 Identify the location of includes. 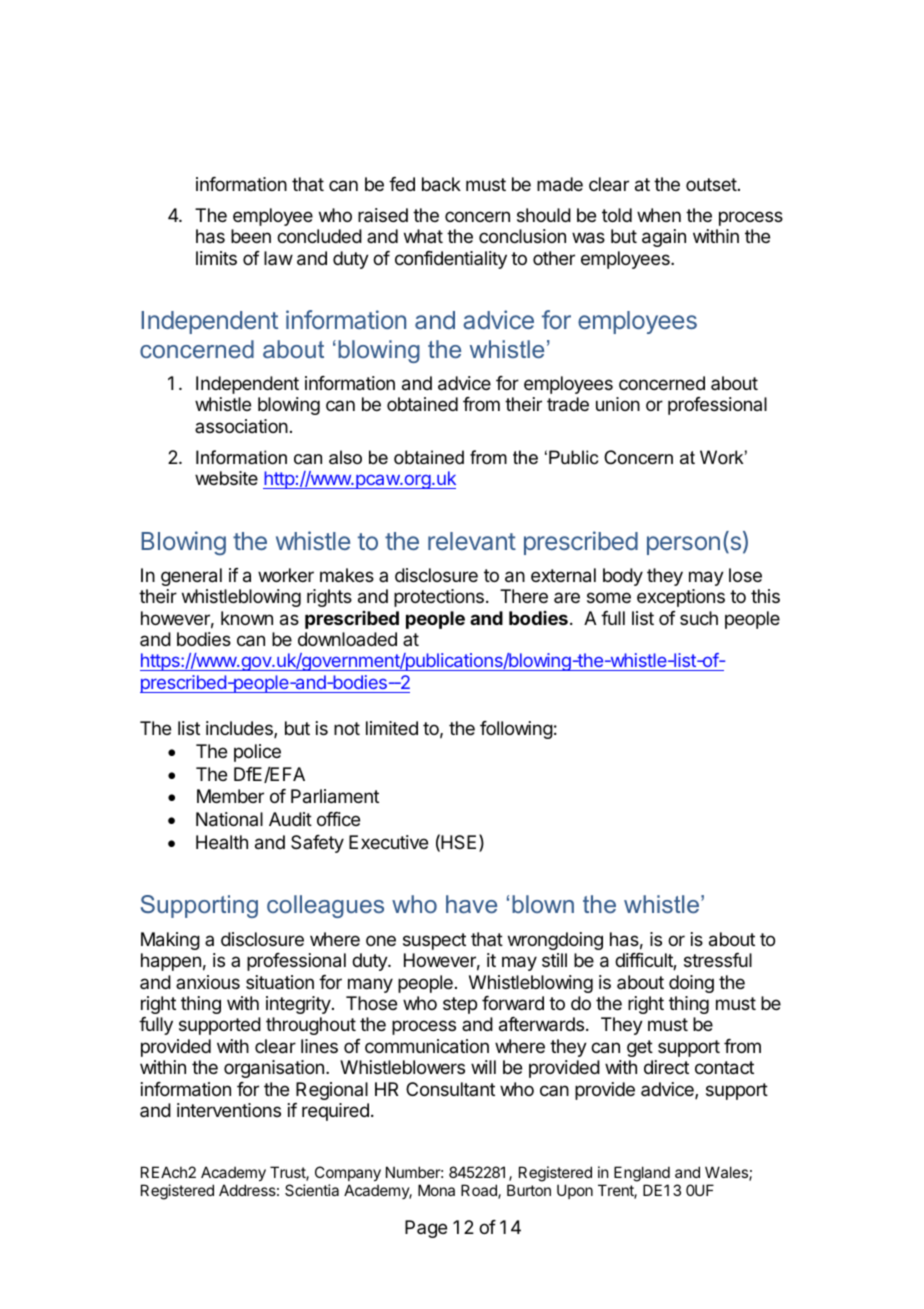
(240, 729).
